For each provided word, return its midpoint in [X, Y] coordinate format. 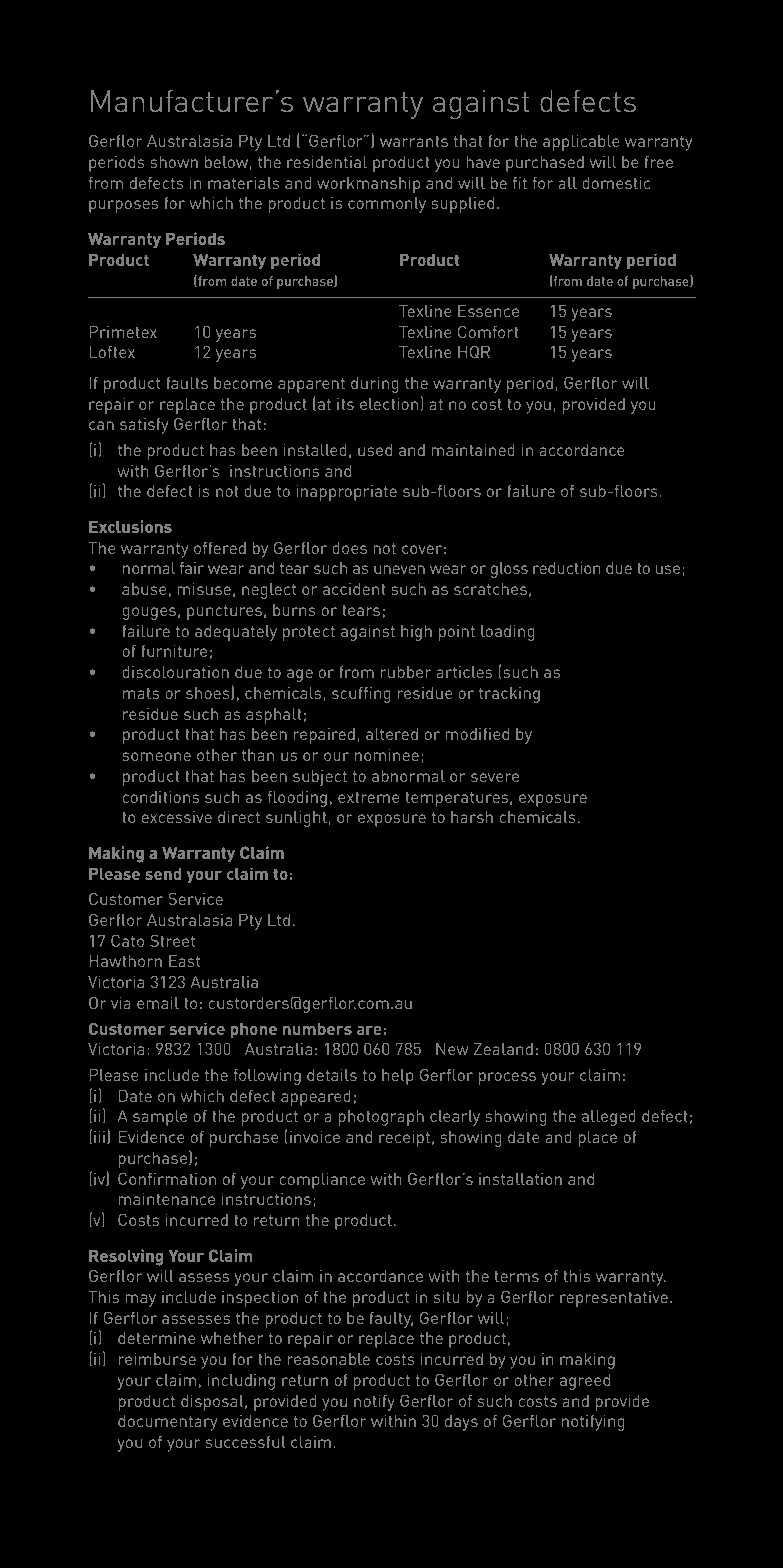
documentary [167, 1423]
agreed [585, 1382]
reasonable [329, 1359]
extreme [368, 797]
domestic [616, 182]
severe [495, 777]
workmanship [368, 184]
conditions [160, 796]
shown [174, 162]
